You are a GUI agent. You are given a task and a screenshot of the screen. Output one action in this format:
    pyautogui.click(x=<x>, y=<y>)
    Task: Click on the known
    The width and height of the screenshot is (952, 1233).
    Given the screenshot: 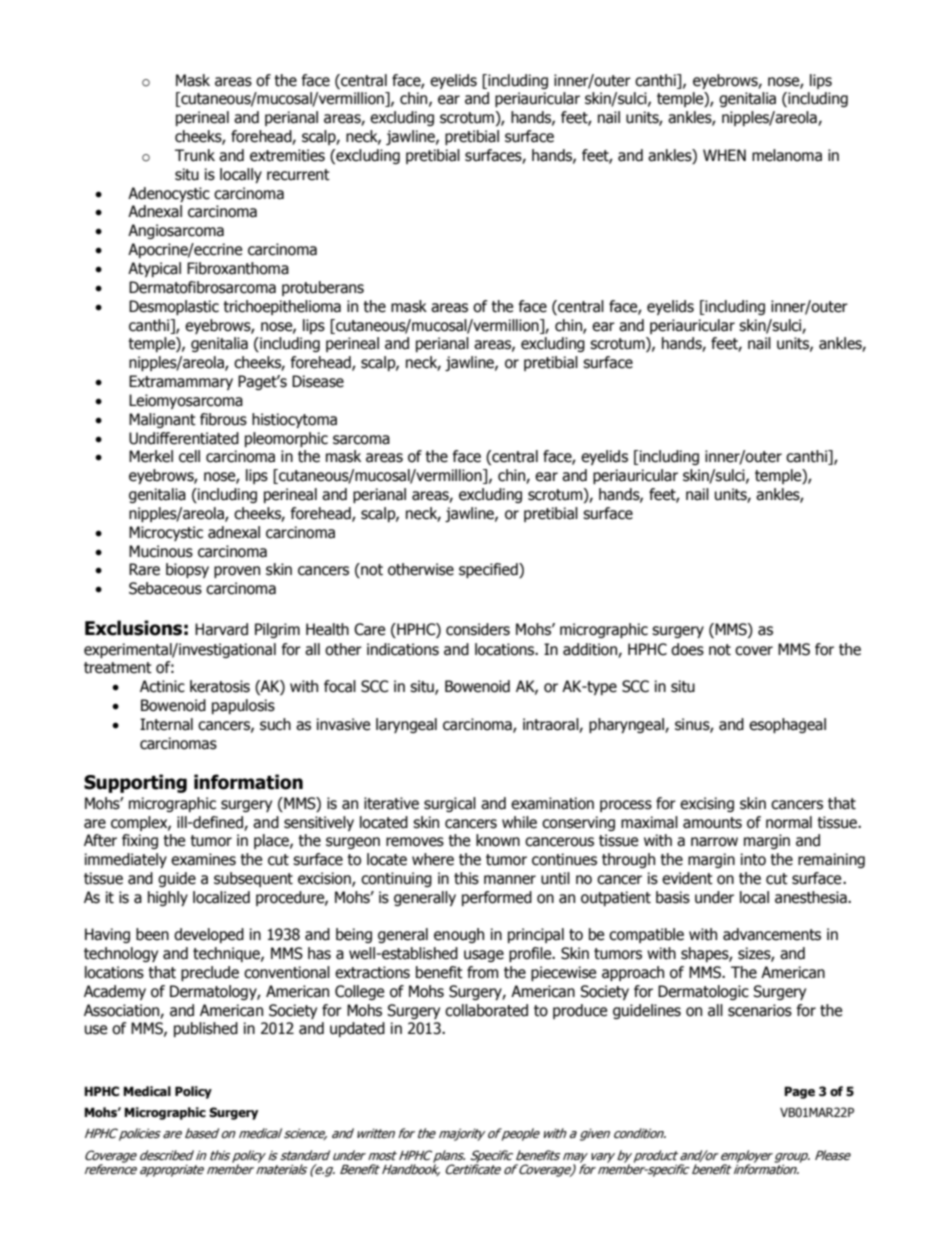 What is the action you would take?
    pyautogui.click(x=498, y=840)
